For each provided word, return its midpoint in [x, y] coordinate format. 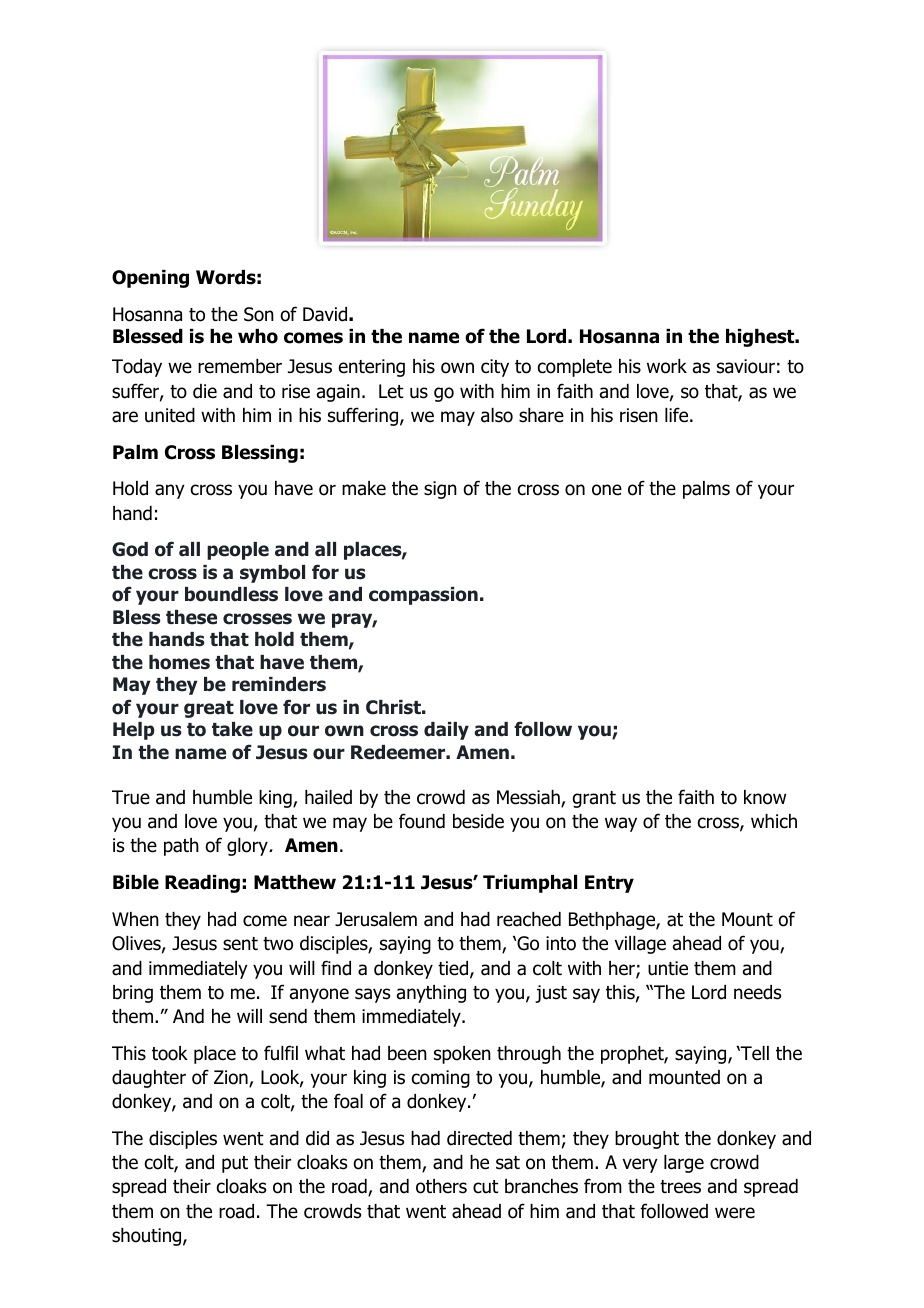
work [667, 366]
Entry [609, 884]
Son [259, 314]
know [765, 797]
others [441, 1186]
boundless [231, 594]
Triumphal [530, 884]
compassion [423, 596]
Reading [202, 884]
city [495, 368]
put [235, 1164]
